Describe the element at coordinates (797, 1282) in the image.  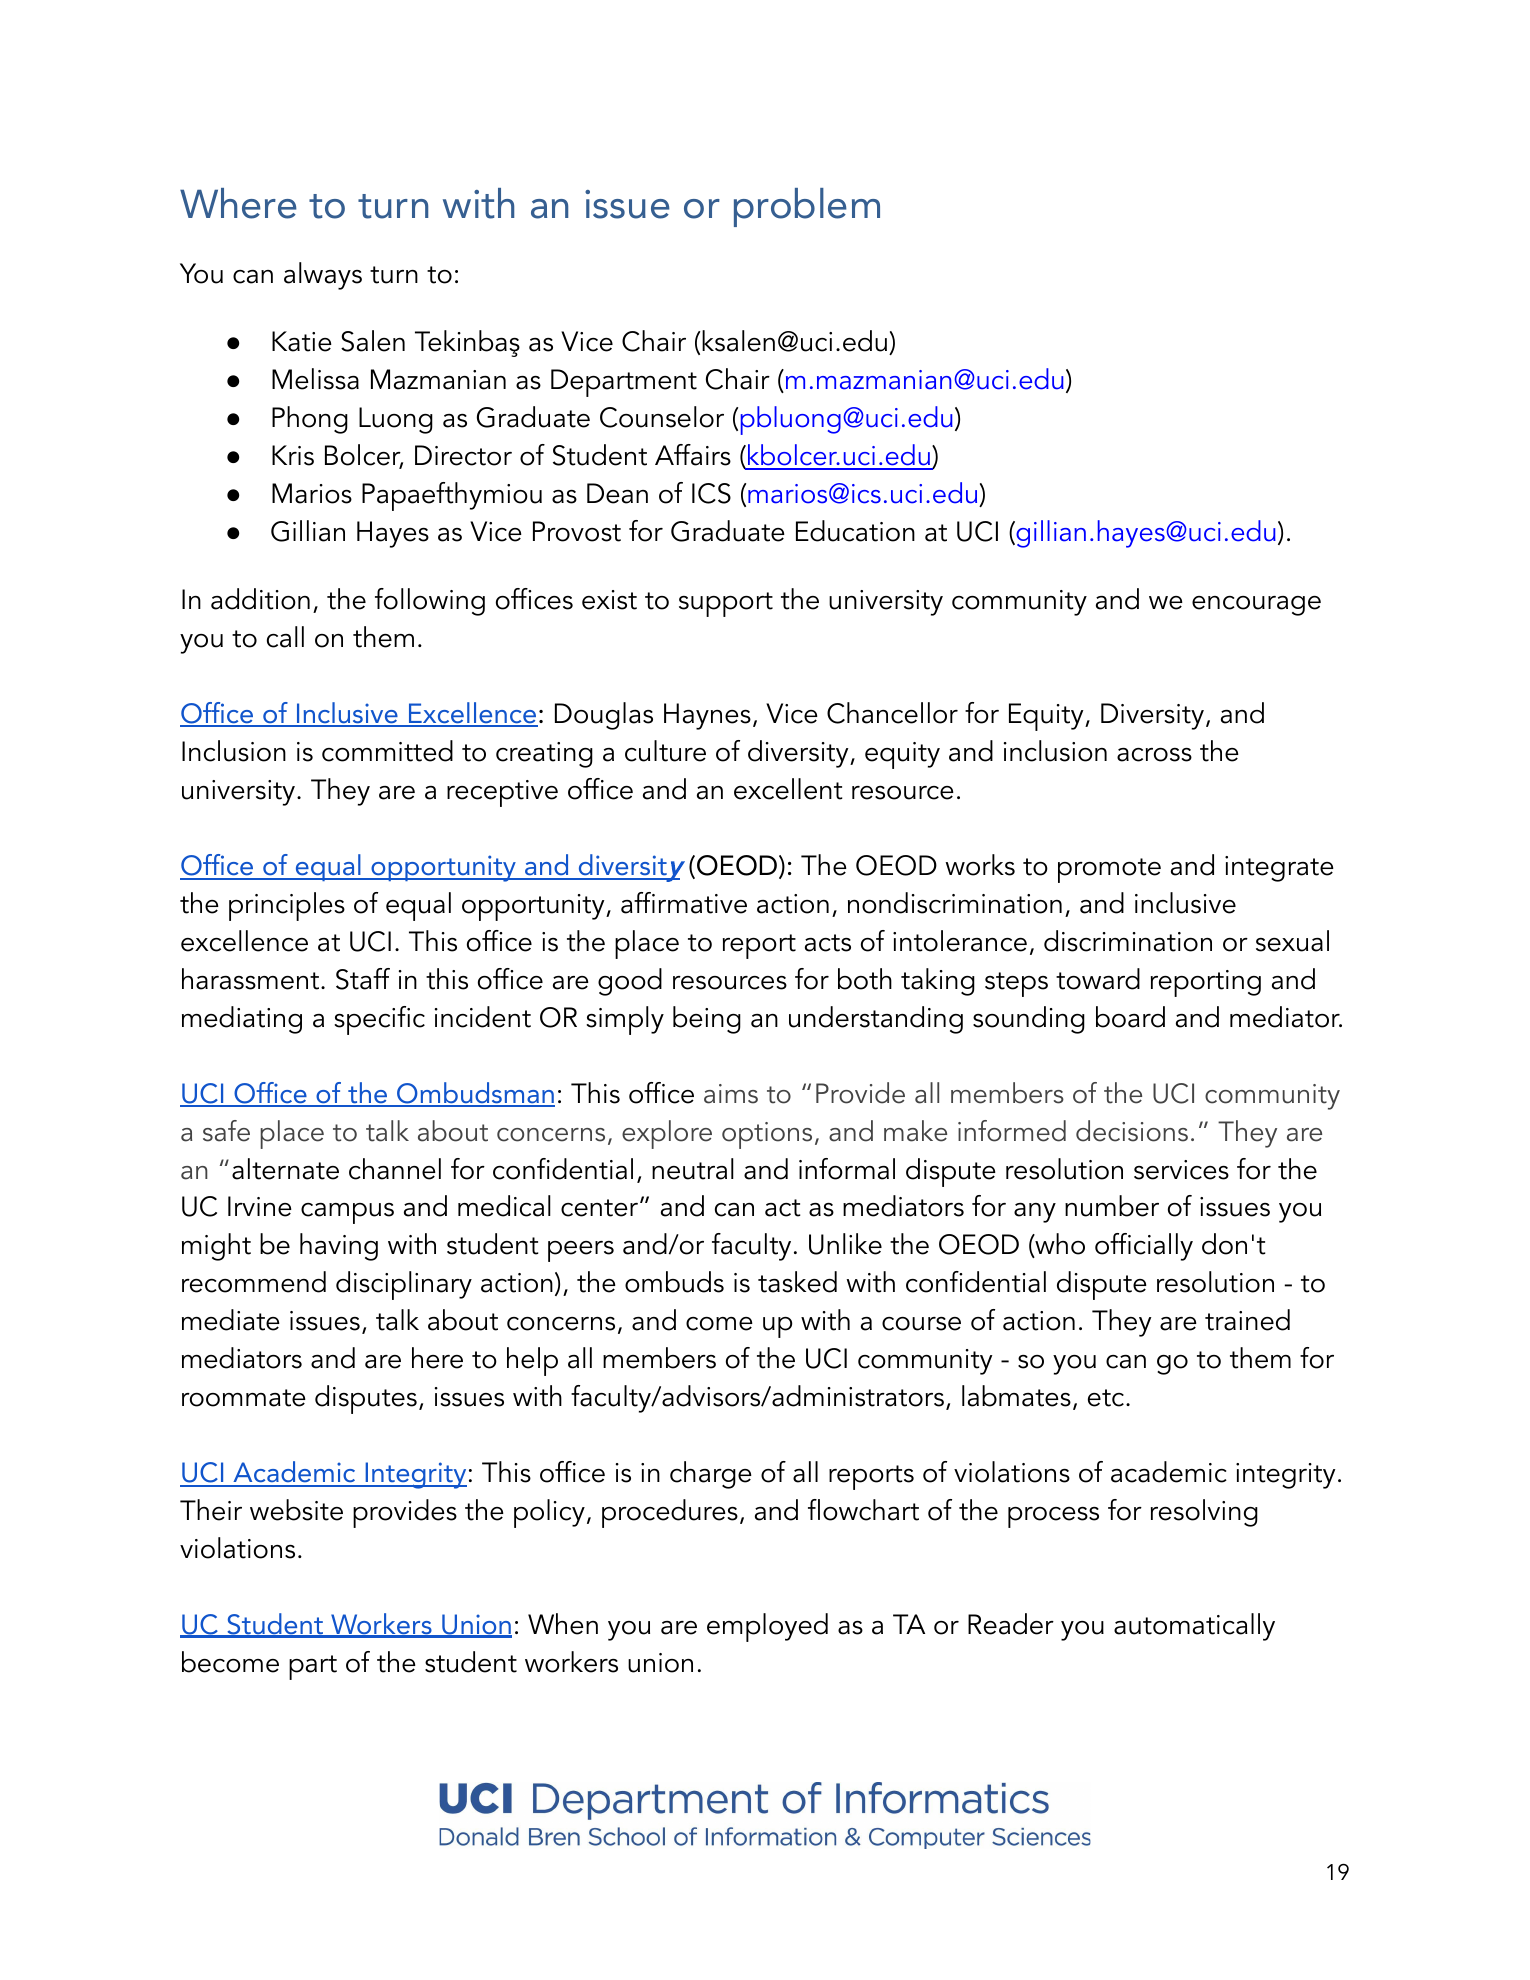
I see `tasked` at that location.
